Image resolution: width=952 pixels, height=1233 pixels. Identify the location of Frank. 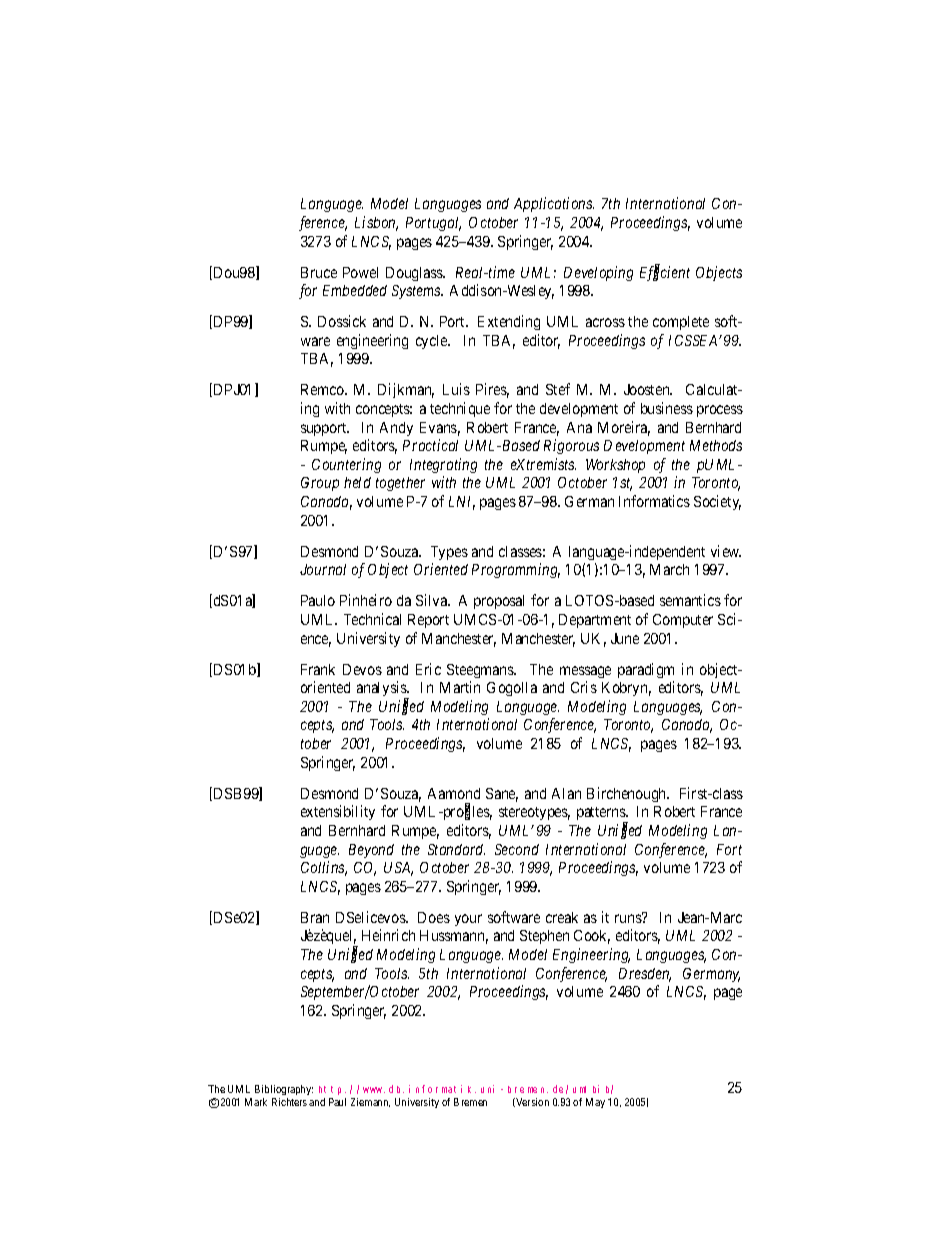
(318, 669).
